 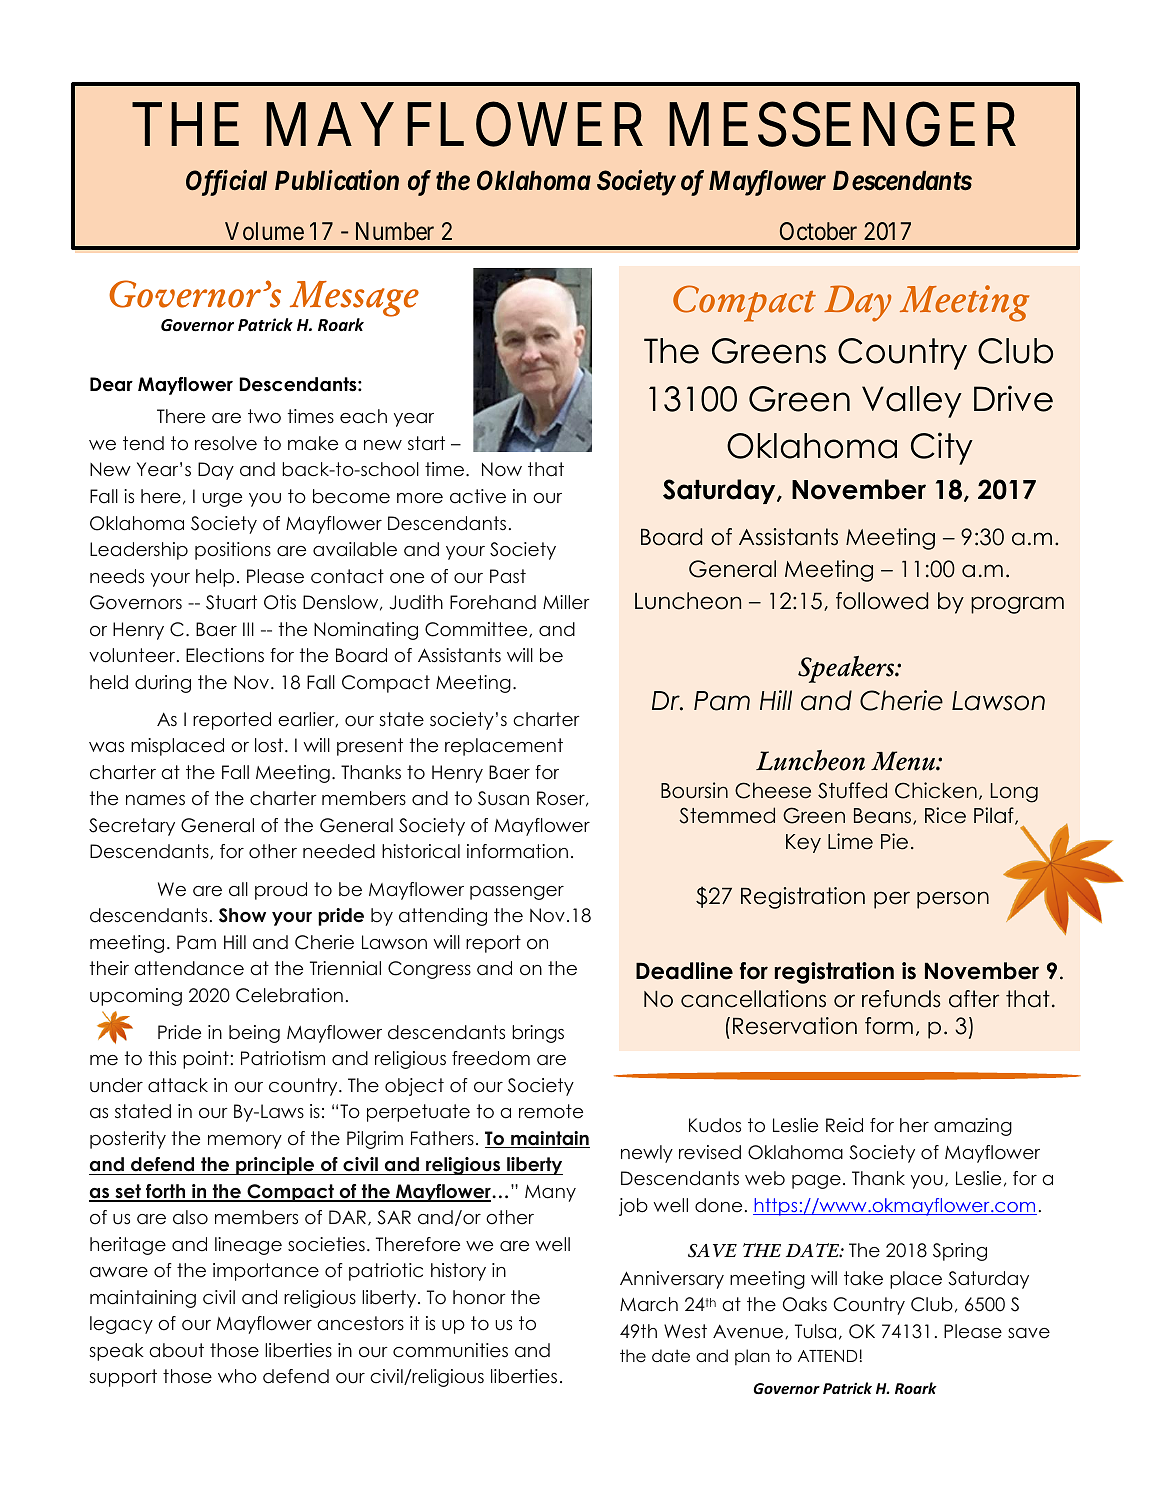 I want to click on refunds, so click(x=901, y=999).
